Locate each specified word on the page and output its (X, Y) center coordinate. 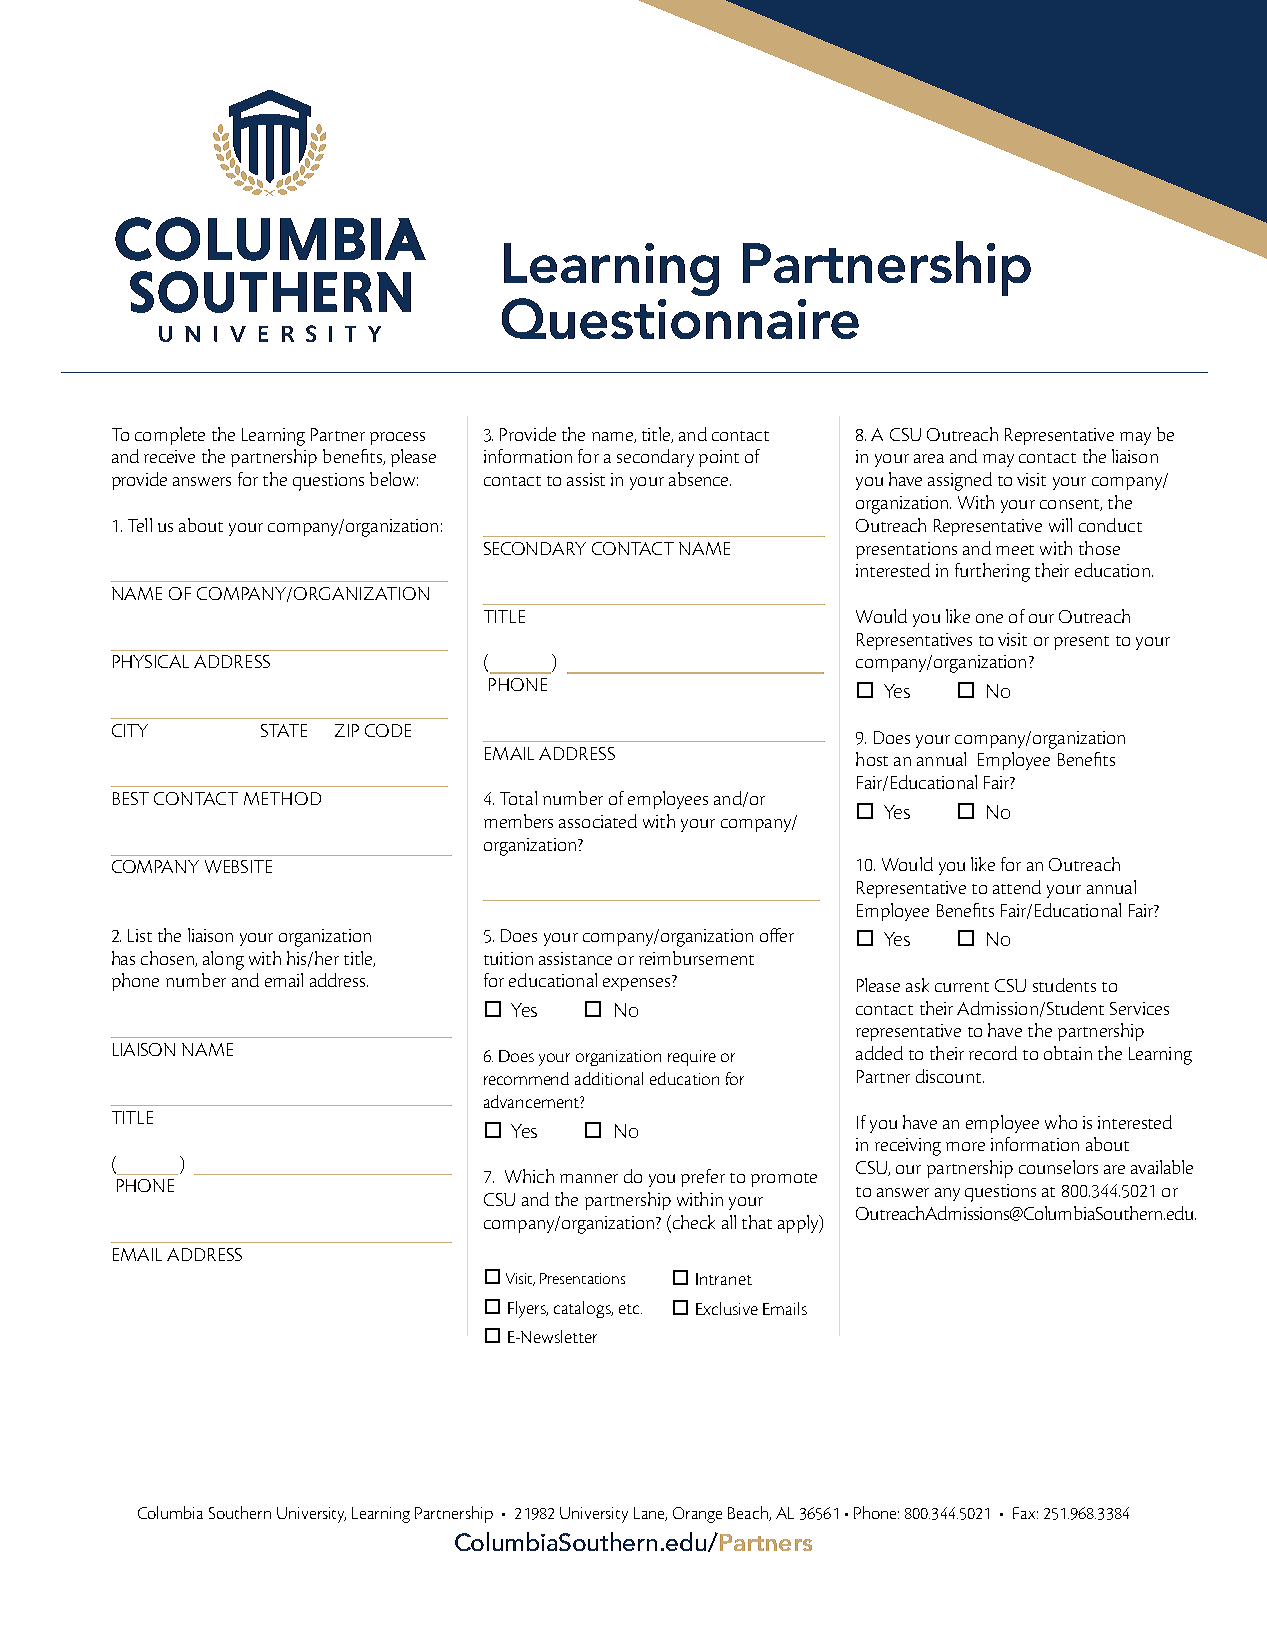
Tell (140, 525)
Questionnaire (680, 318)
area (929, 458)
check (692, 1222)
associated (598, 821)
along (223, 960)
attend (1017, 887)
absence (700, 479)
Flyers (528, 1309)
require (692, 1058)
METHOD (282, 798)
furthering (992, 572)
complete (170, 436)
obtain (1068, 1053)
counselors (1058, 1167)
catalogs (583, 1309)
